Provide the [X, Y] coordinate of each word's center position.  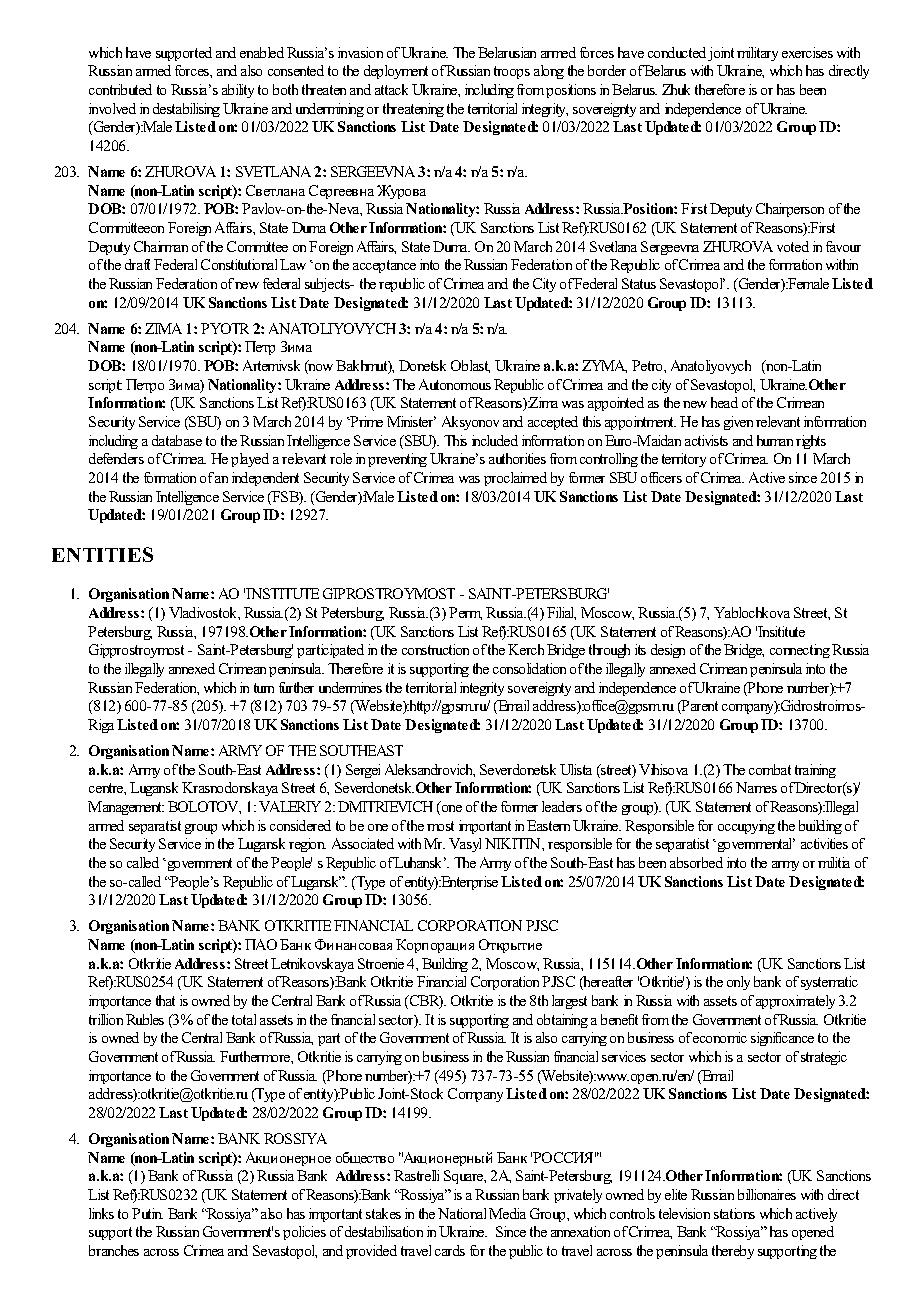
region [307, 845]
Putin [147, 1213]
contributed [120, 89]
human [775, 440]
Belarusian [507, 52]
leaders [562, 806]
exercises [807, 52]
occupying [746, 827]
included [495, 440]
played [250, 460]
